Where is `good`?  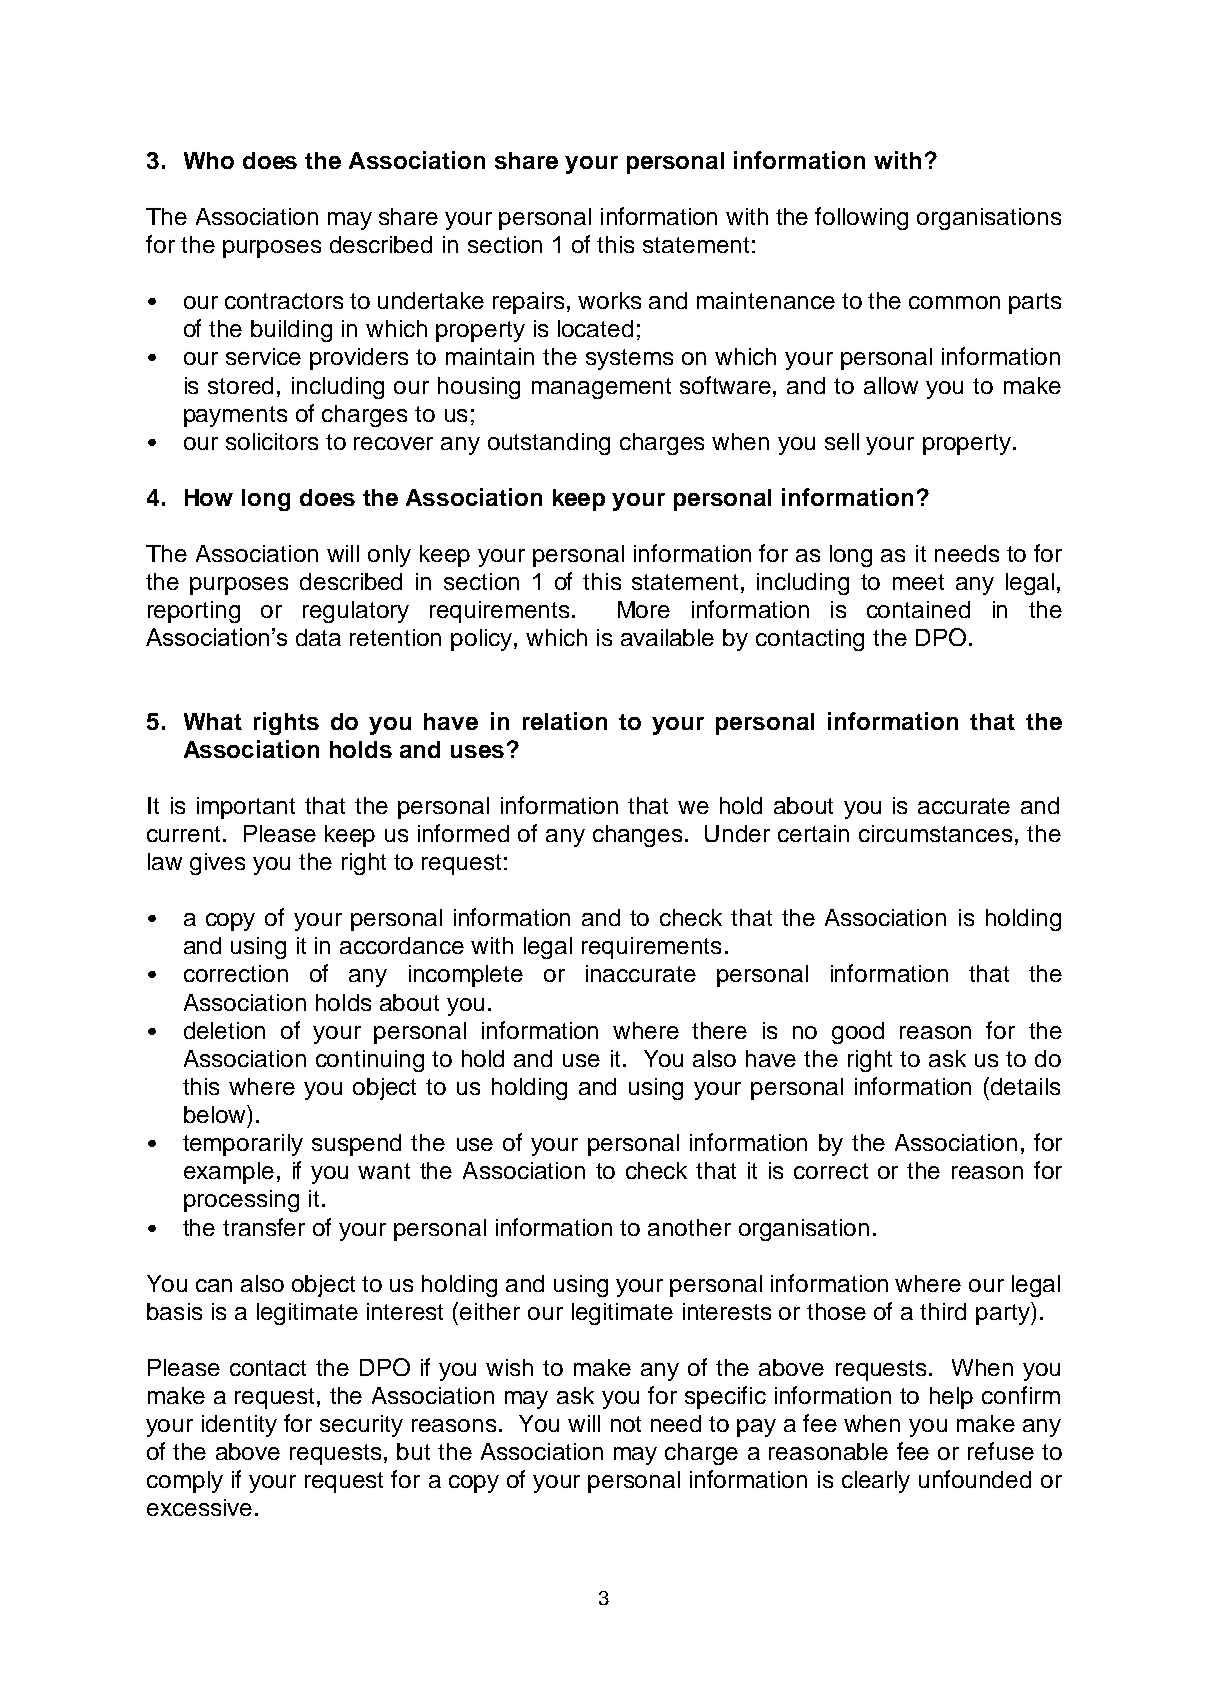
good is located at coordinates (858, 1033).
